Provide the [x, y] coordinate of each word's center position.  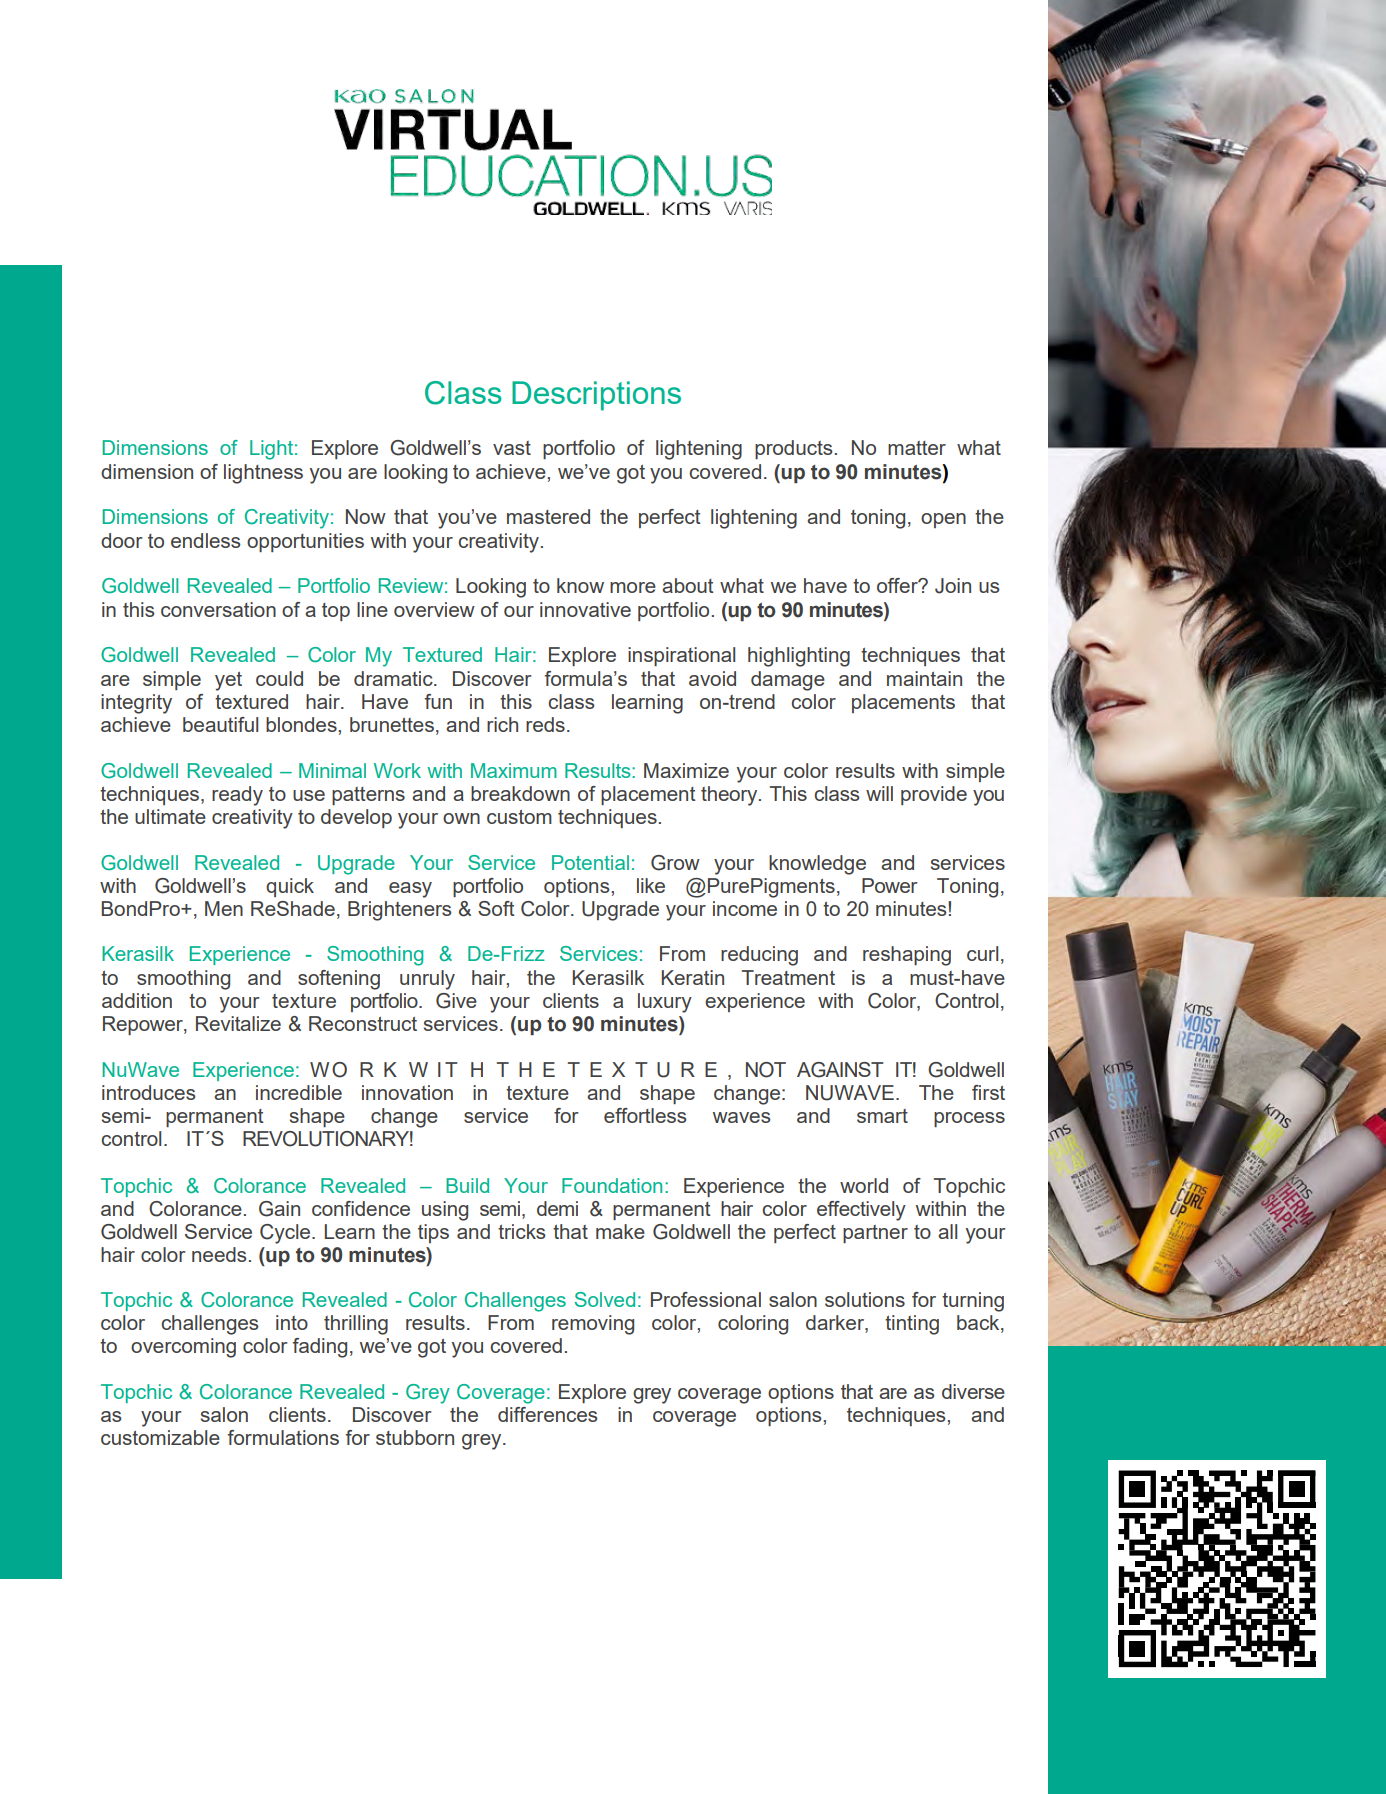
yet [228, 681]
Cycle [286, 1234]
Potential [590, 862]
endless [206, 540]
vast [512, 448]
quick [290, 887]
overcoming [183, 1348]
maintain [924, 678]
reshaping [907, 956]
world [864, 1185]
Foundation [612, 1185]
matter [917, 448]
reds [545, 724]
